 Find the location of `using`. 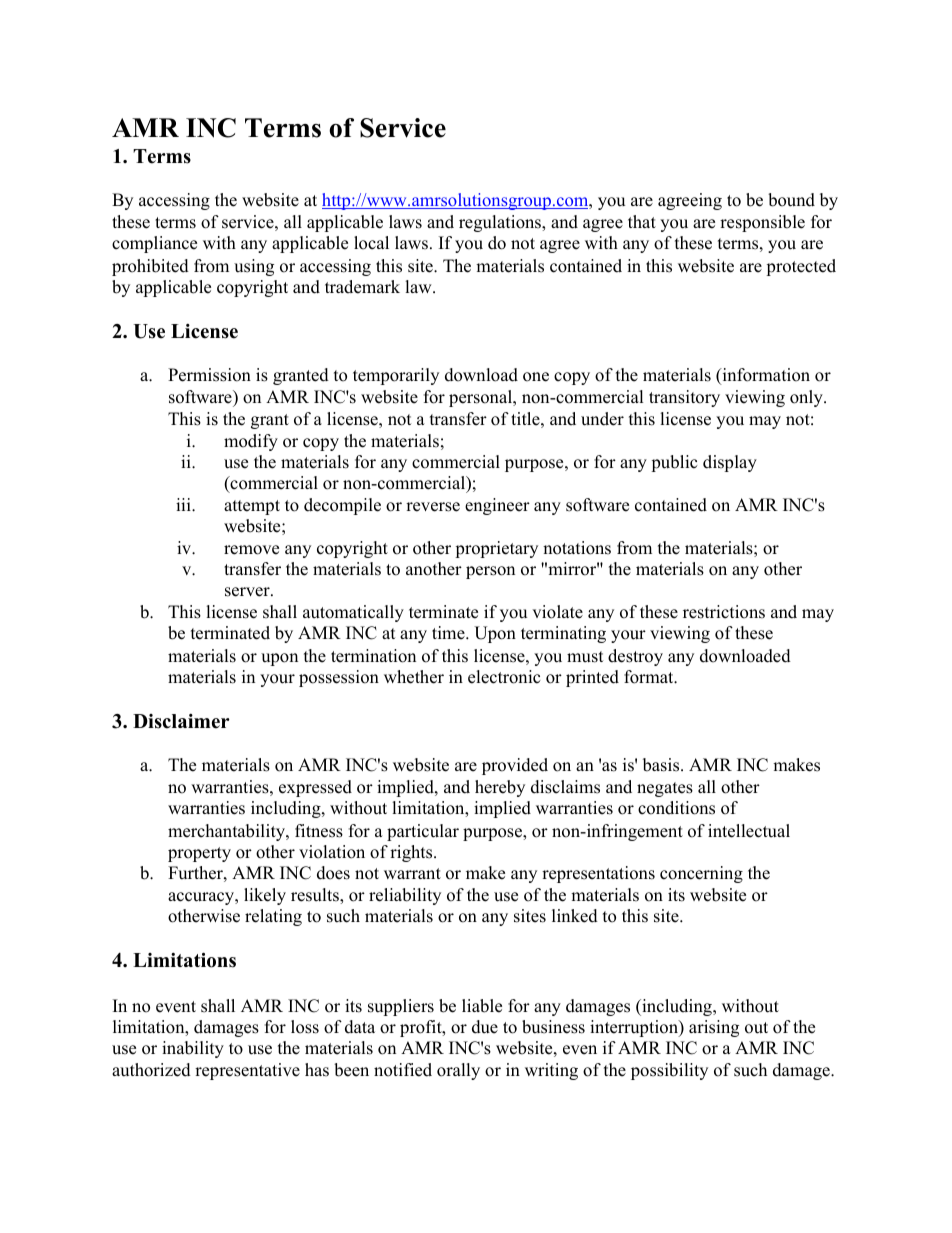

using is located at coordinates (254, 267).
